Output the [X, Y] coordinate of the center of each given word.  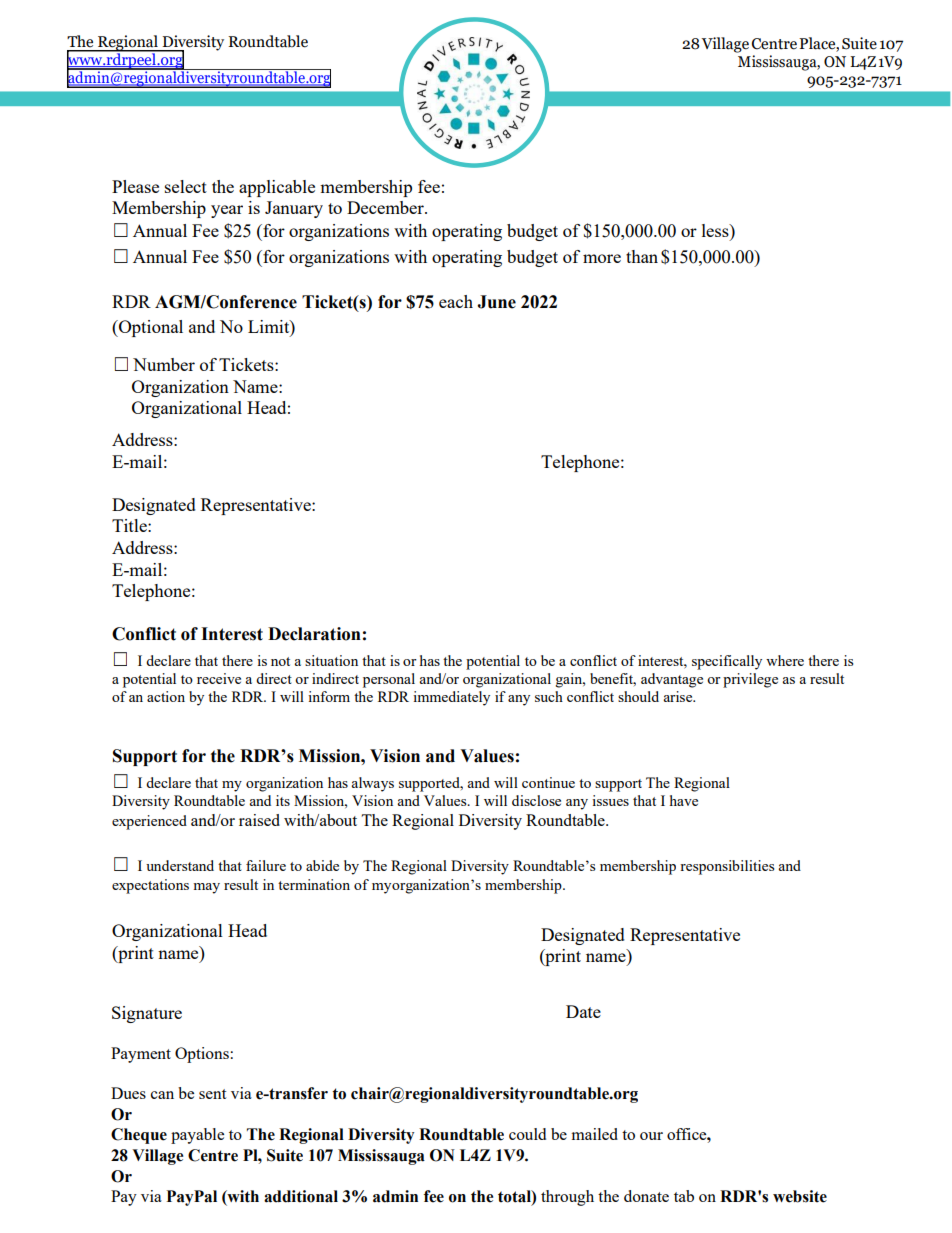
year [227, 211]
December [386, 207]
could [527, 1134]
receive [219, 678]
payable [197, 1136]
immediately [451, 698]
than [642, 256]
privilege [750, 680]
